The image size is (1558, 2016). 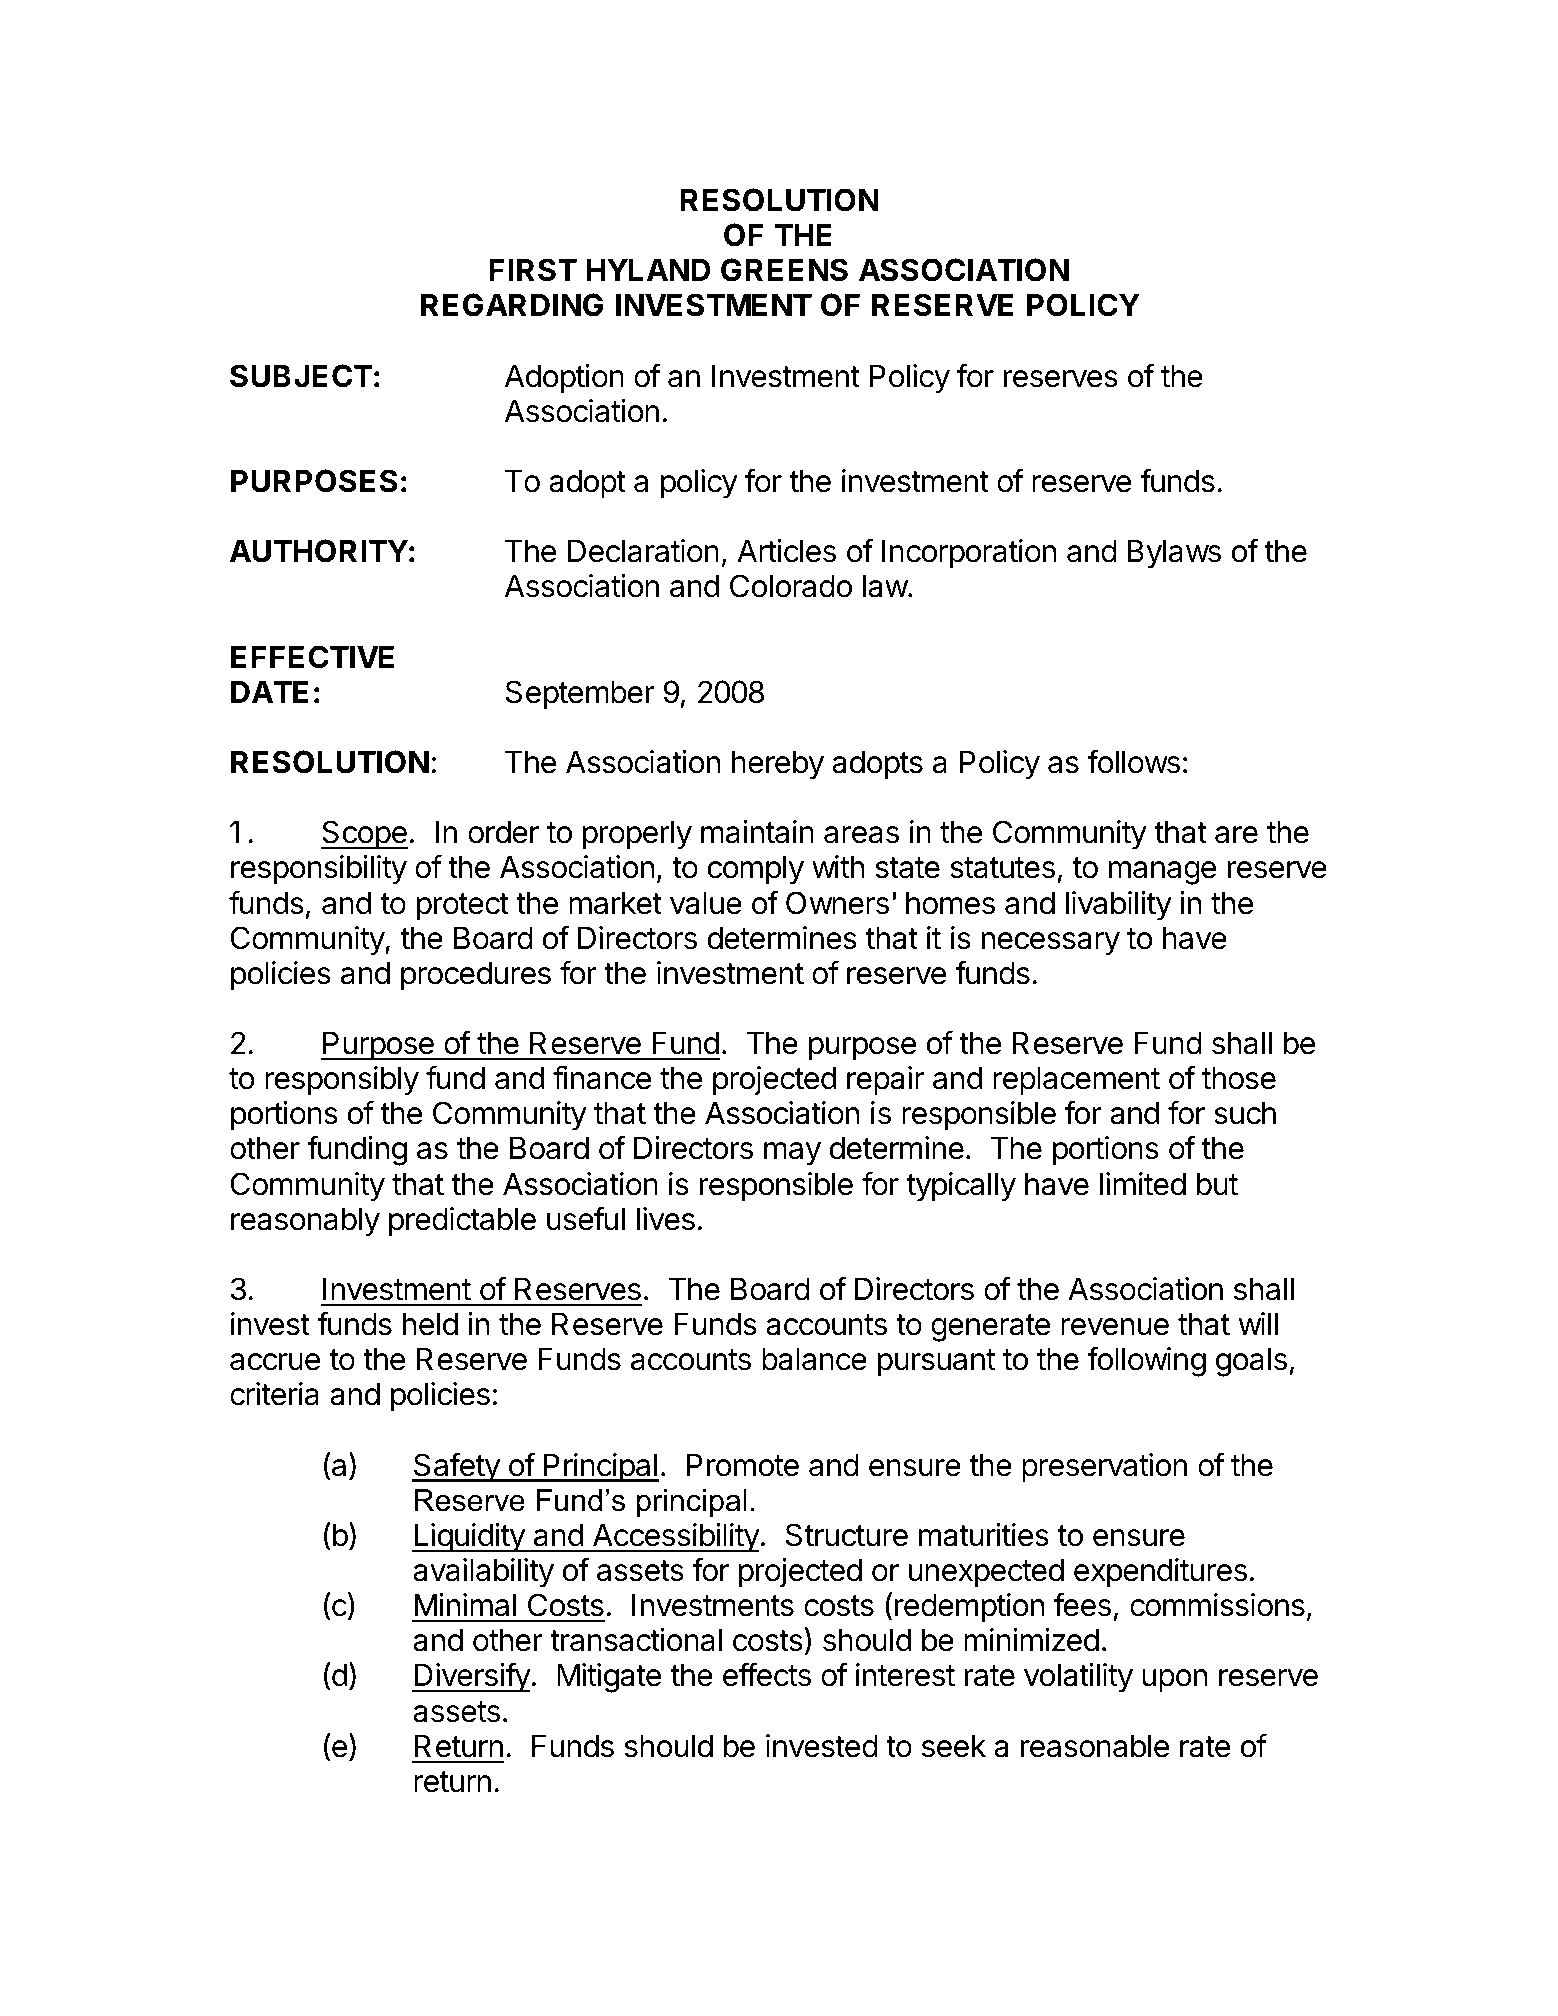 I want to click on Diversify, so click(x=471, y=1677).
